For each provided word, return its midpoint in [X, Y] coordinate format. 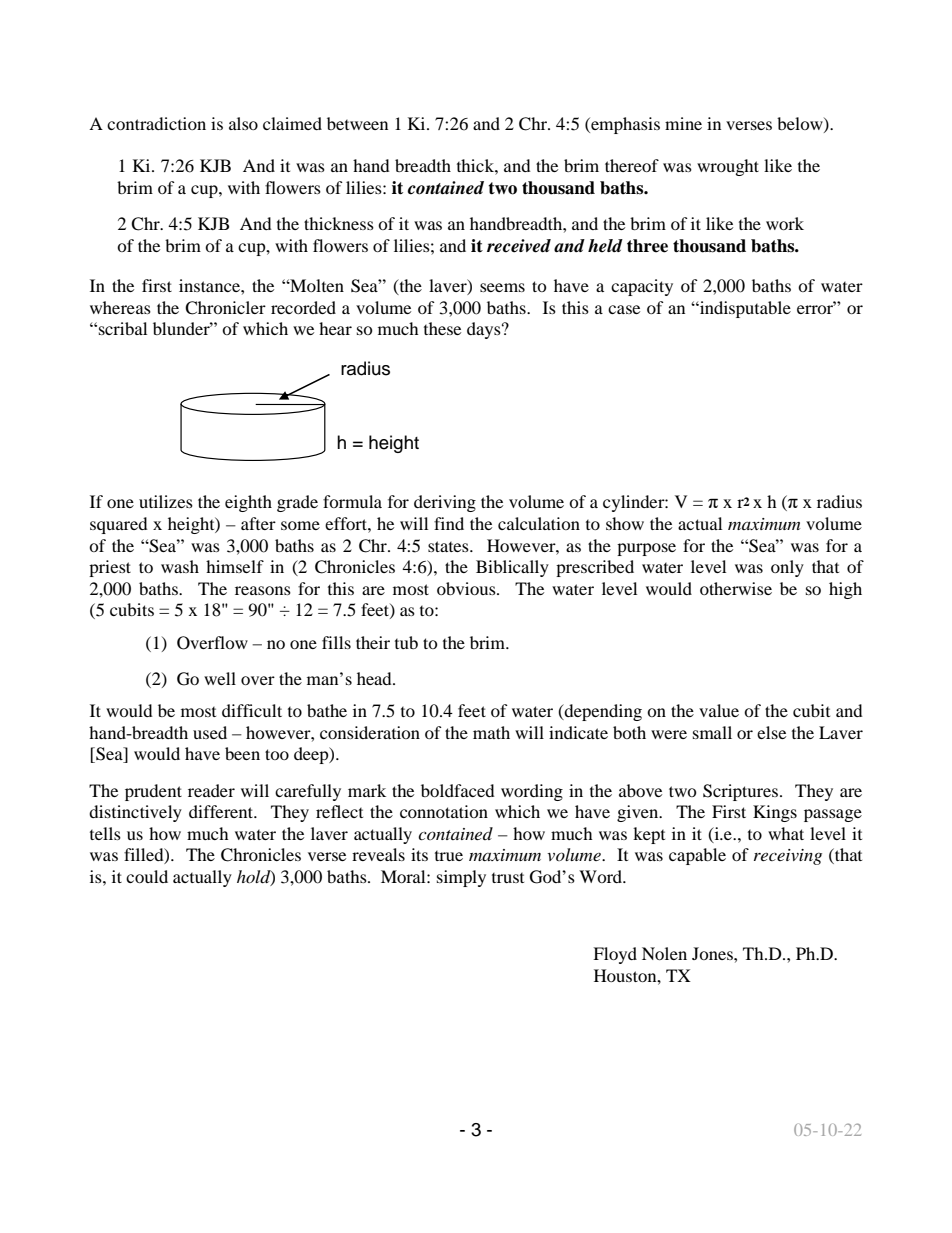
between [357, 123]
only [787, 568]
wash [180, 566]
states [449, 546]
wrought [728, 167]
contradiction [156, 123]
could [147, 876]
